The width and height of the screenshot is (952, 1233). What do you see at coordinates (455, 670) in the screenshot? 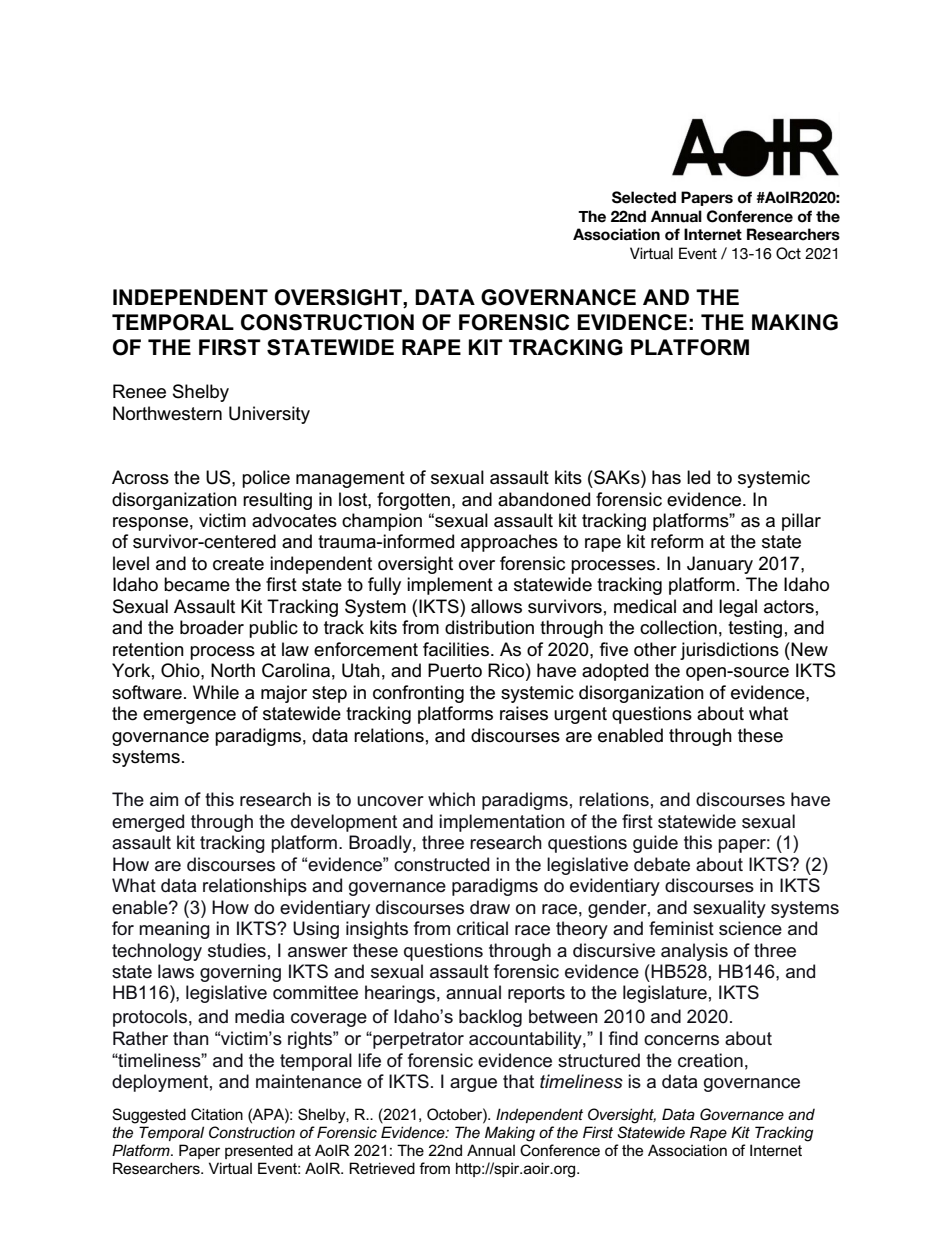
I see `Puerto` at bounding box center [455, 670].
